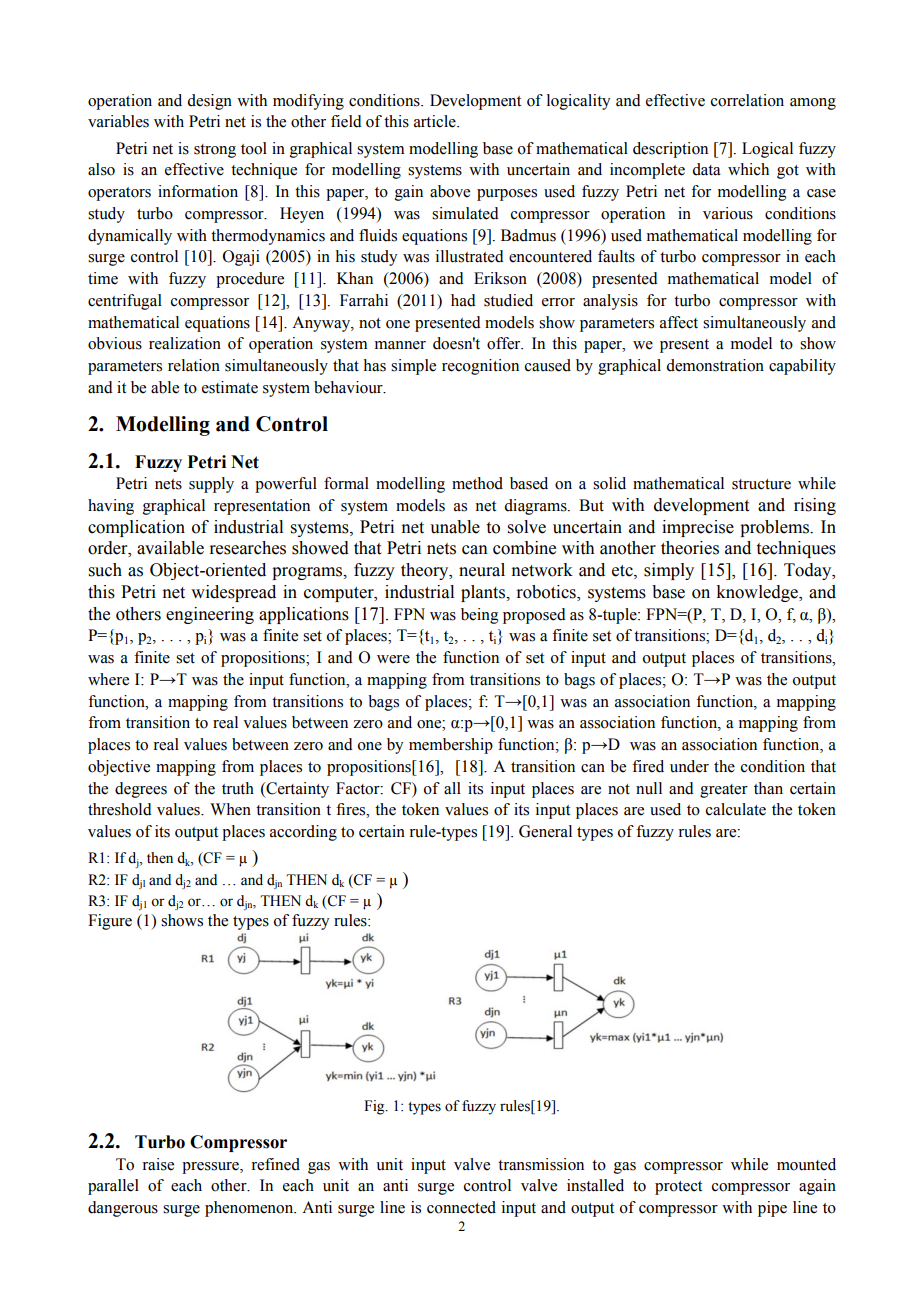 The height and width of the screenshot is (1308, 924). I want to click on connected, so click(461, 1207).
